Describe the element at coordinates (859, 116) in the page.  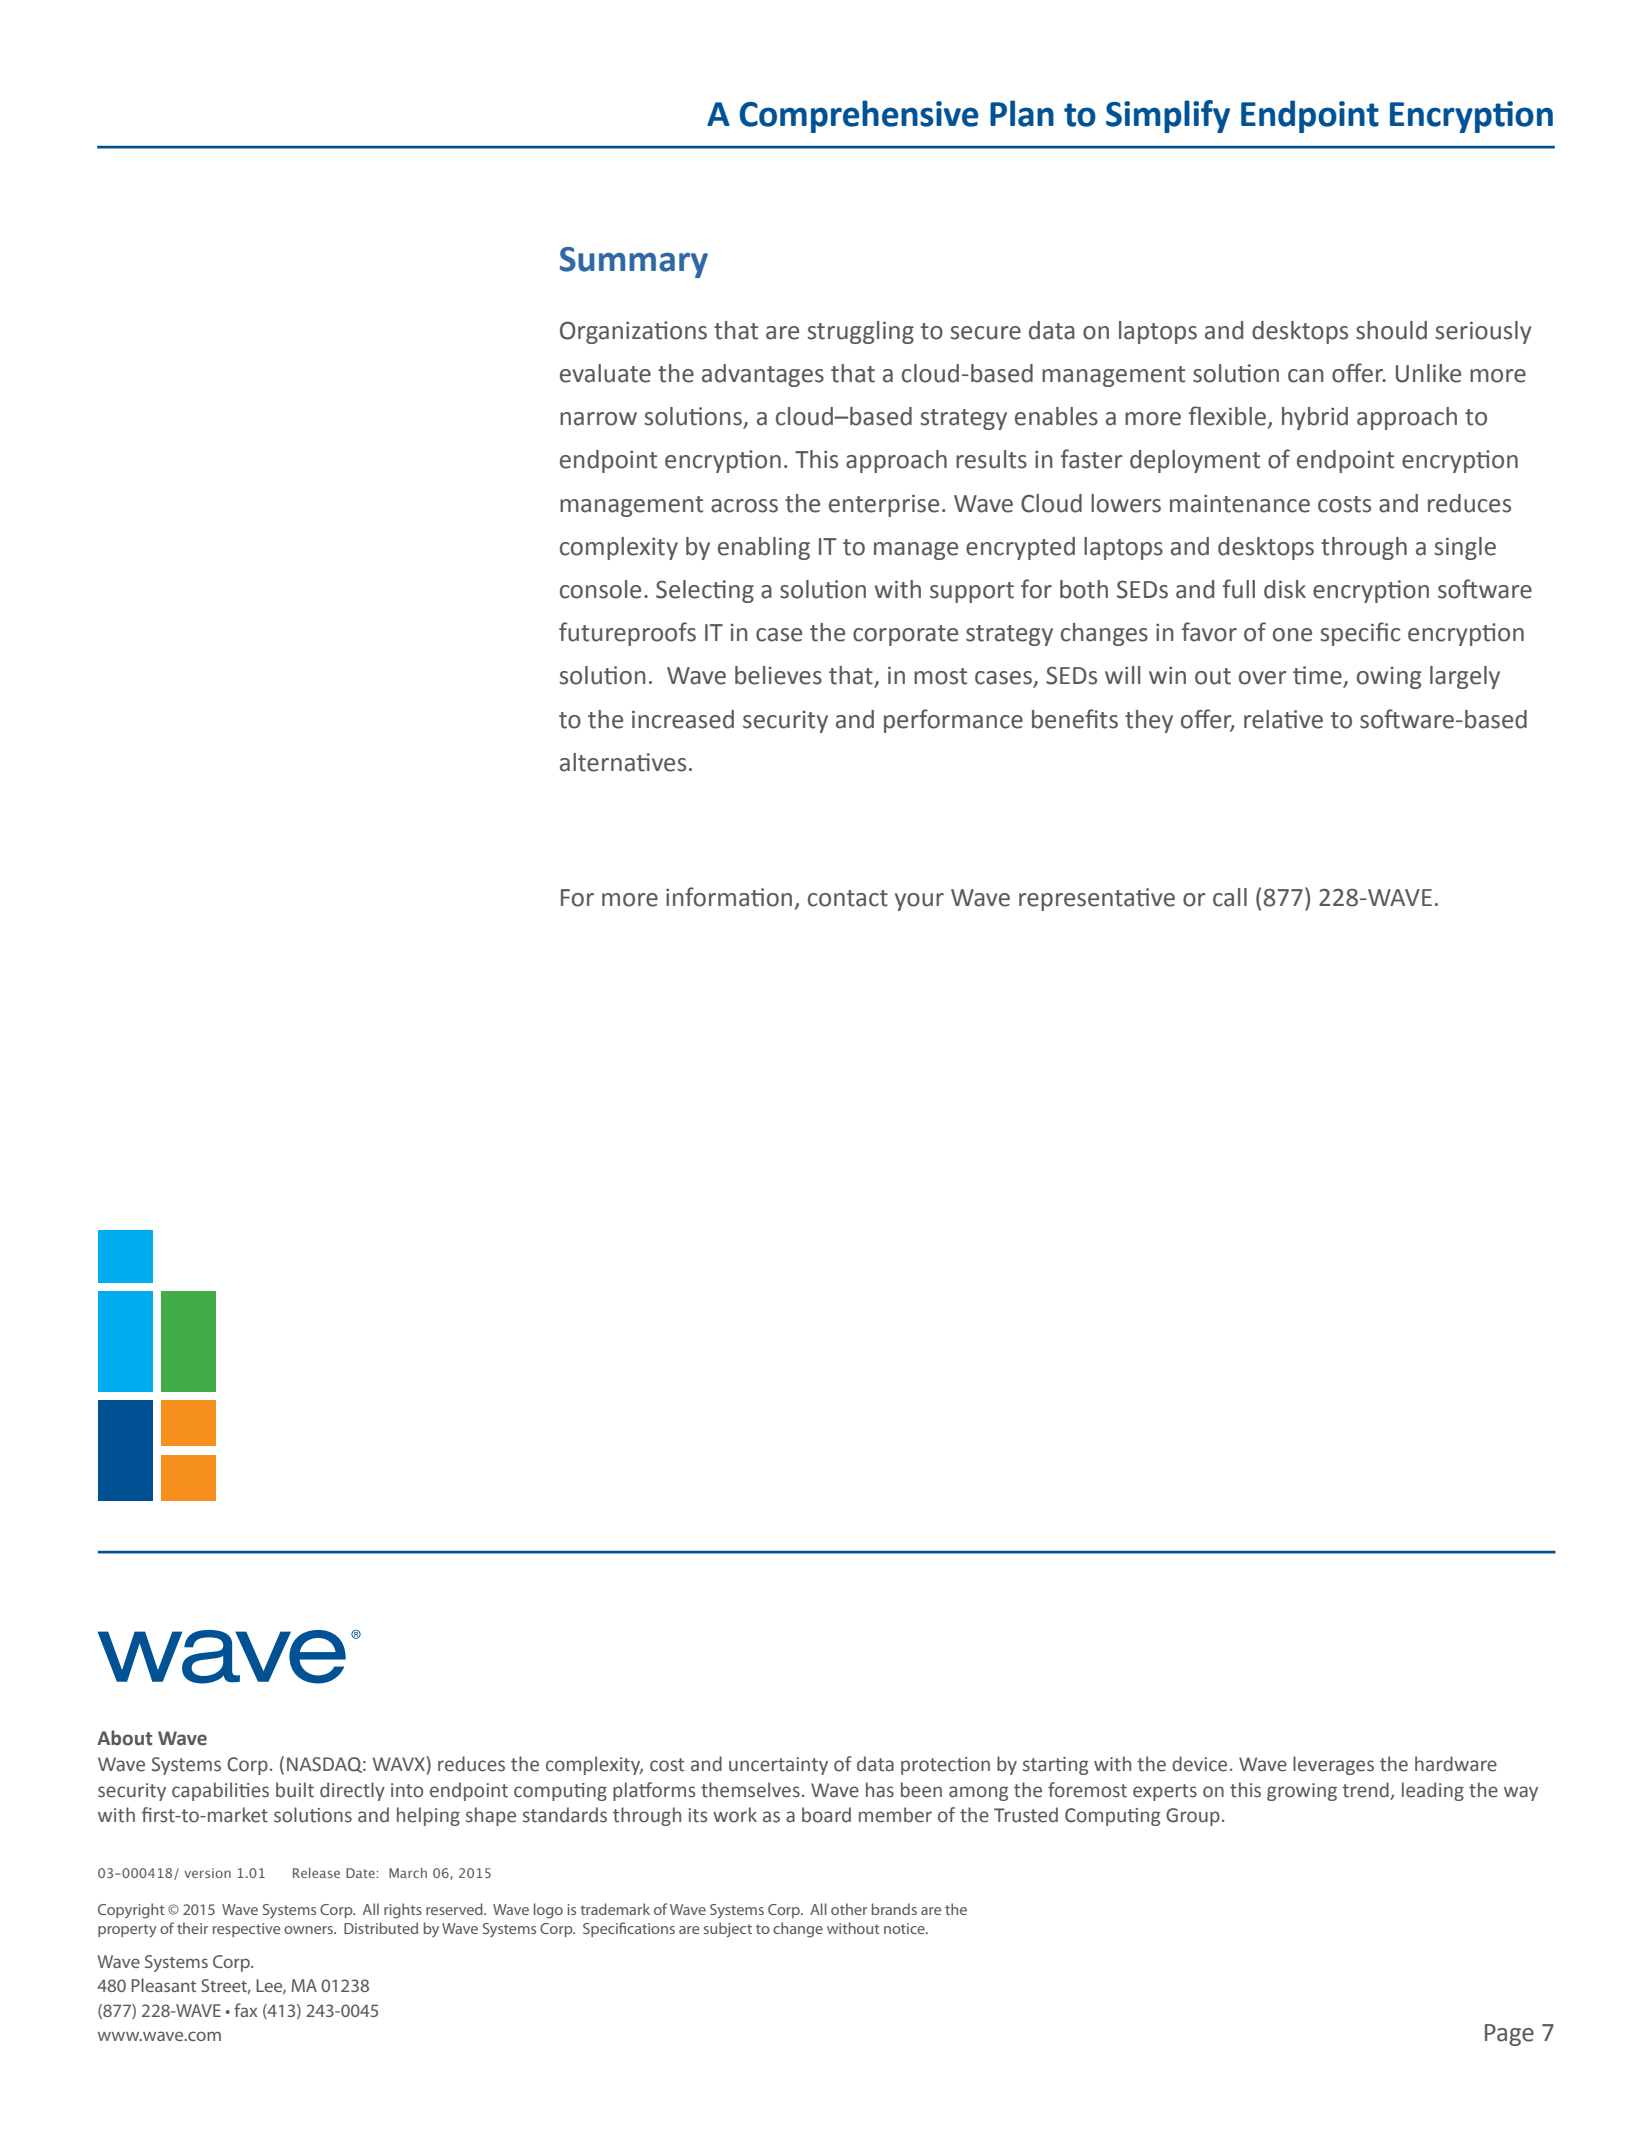
I see `Comprehensive` at that location.
